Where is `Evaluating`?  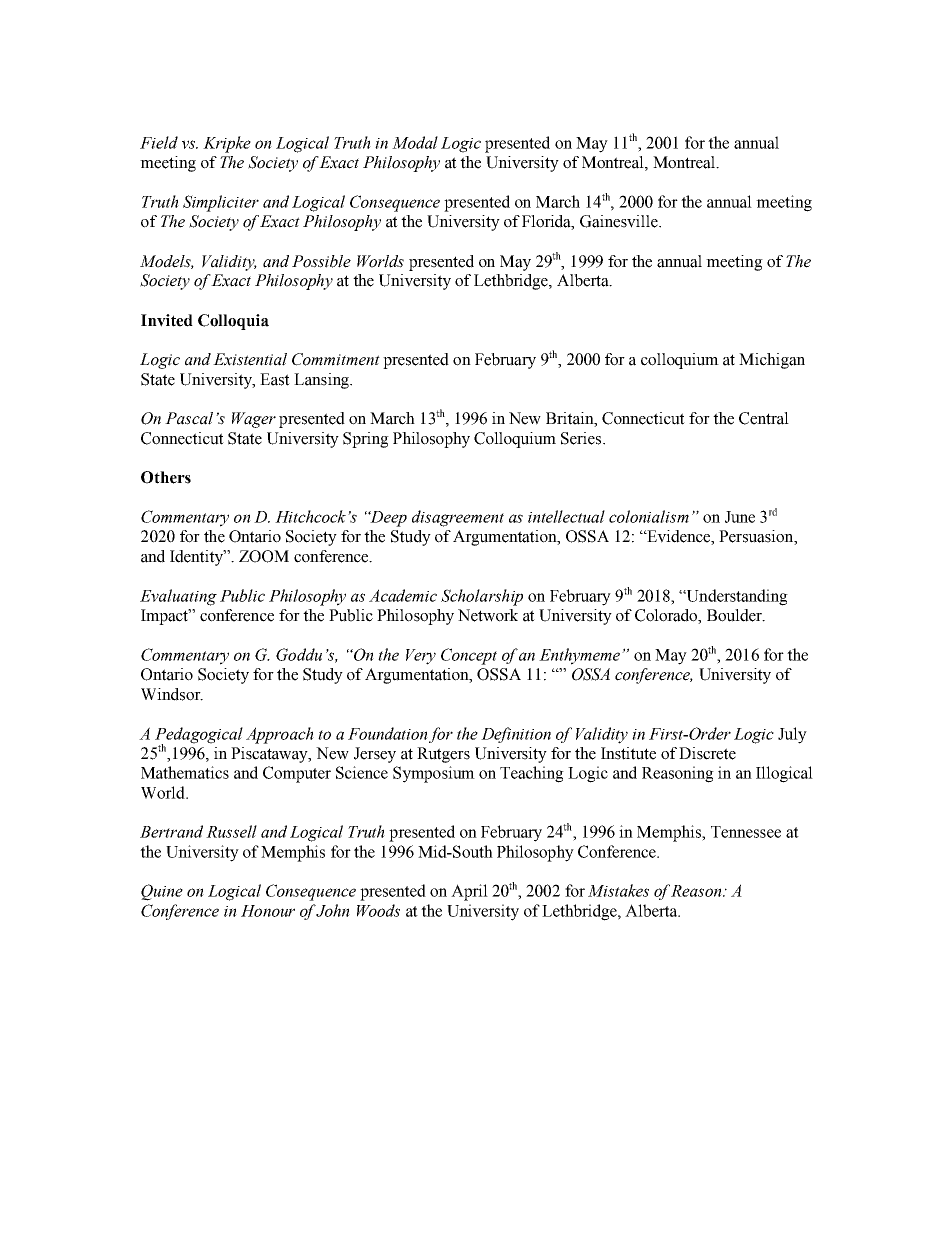
Evaluating is located at coordinates (178, 597).
